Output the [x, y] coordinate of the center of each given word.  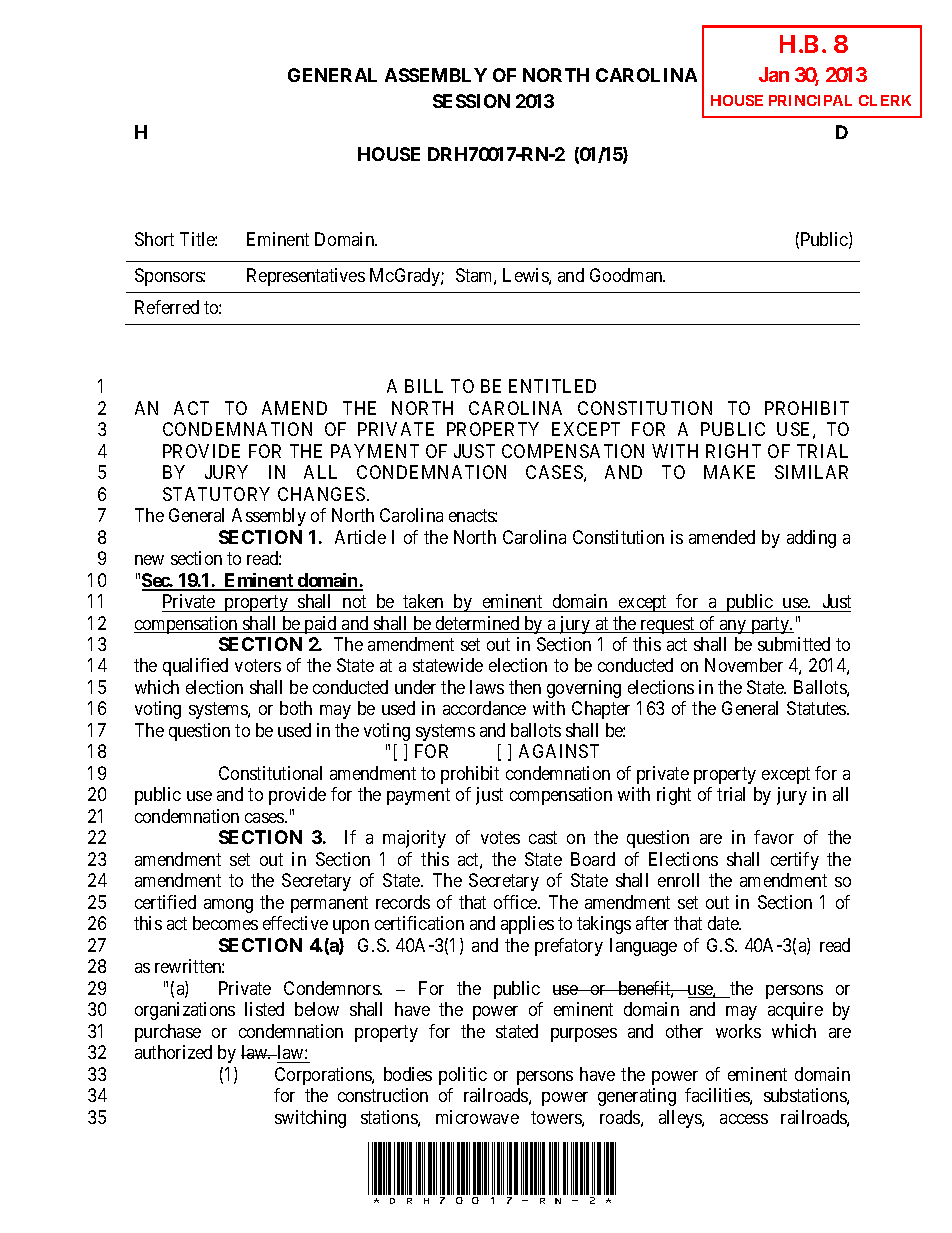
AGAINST [559, 751]
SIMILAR [811, 472]
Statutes [817, 708]
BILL [424, 386]
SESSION [471, 101]
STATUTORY [216, 494]
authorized [173, 1052]
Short [154, 239]
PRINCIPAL [810, 100]
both [296, 708]
